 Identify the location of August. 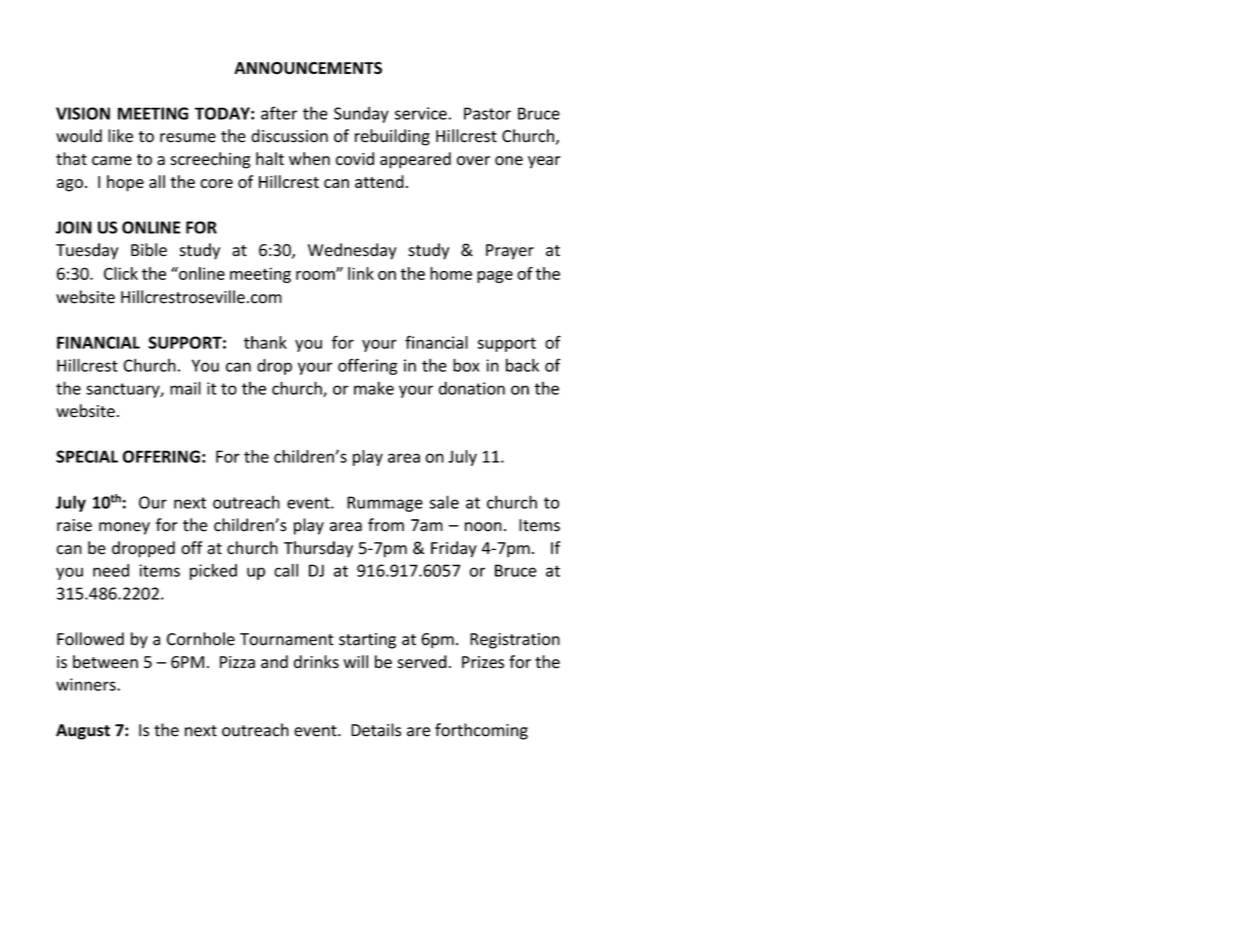
(83, 732).
